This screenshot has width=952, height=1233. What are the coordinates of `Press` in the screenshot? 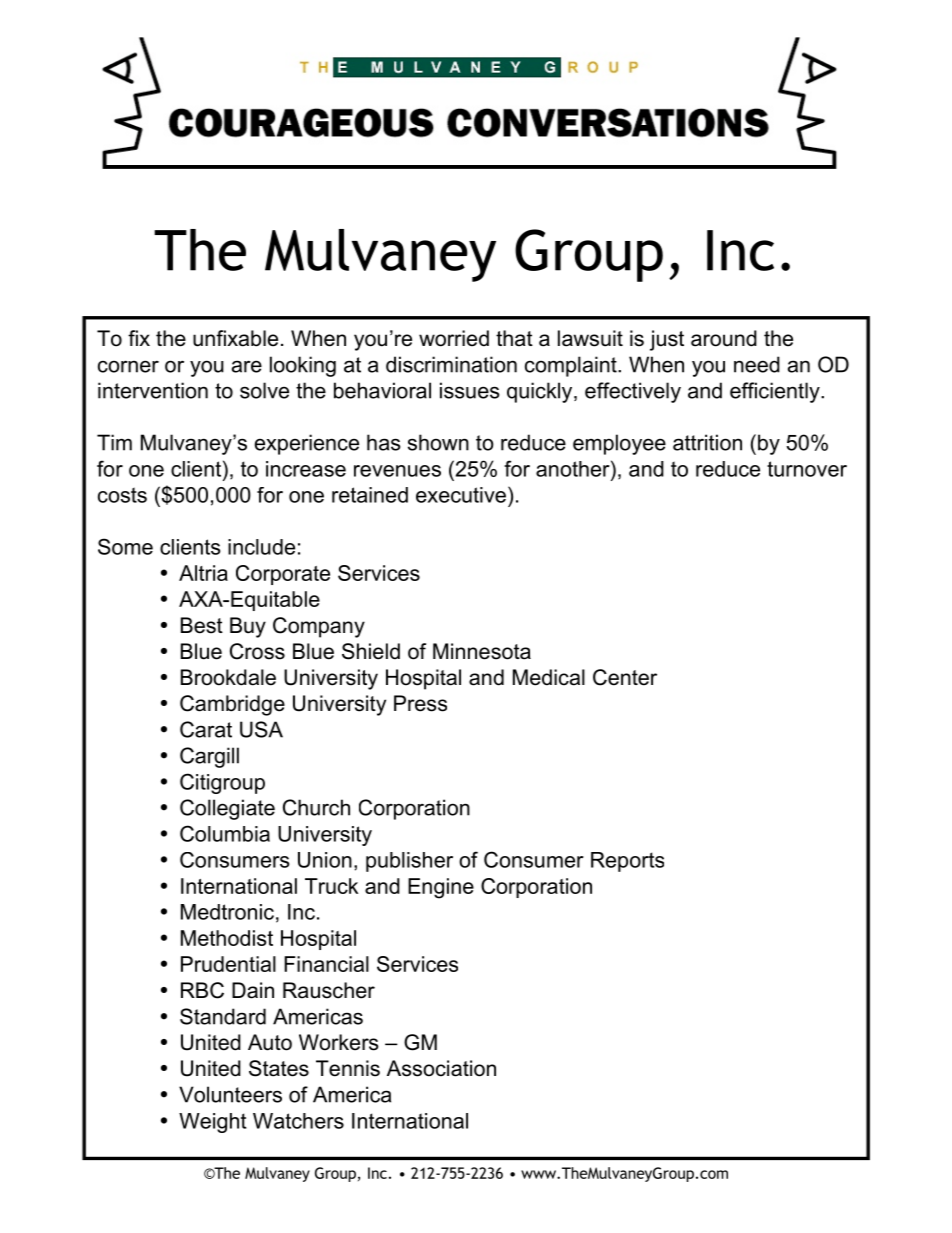 It's located at (420, 703).
